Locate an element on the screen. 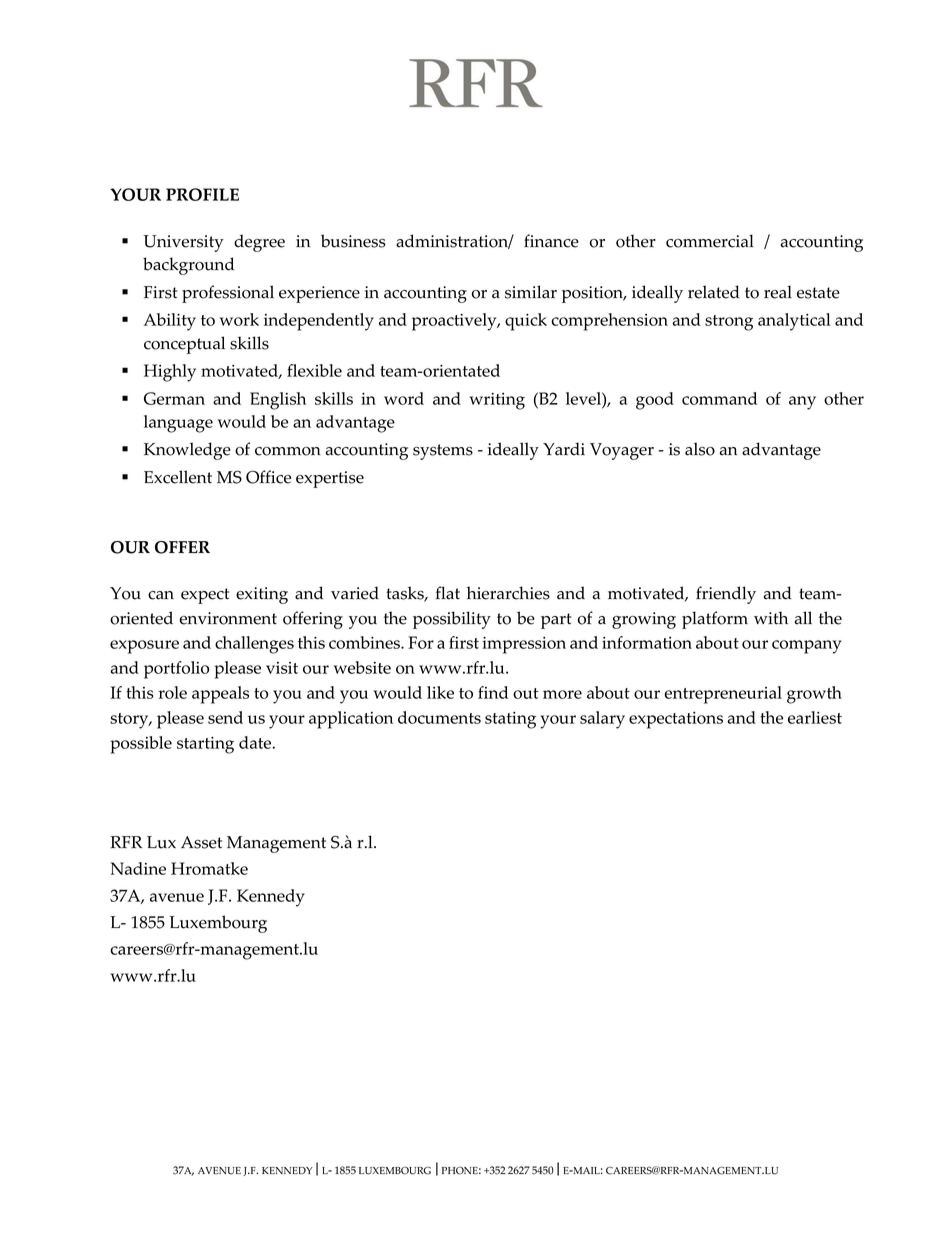 The width and height of the screenshot is (952, 1233). Asset is located at coordinates (201, 842).
